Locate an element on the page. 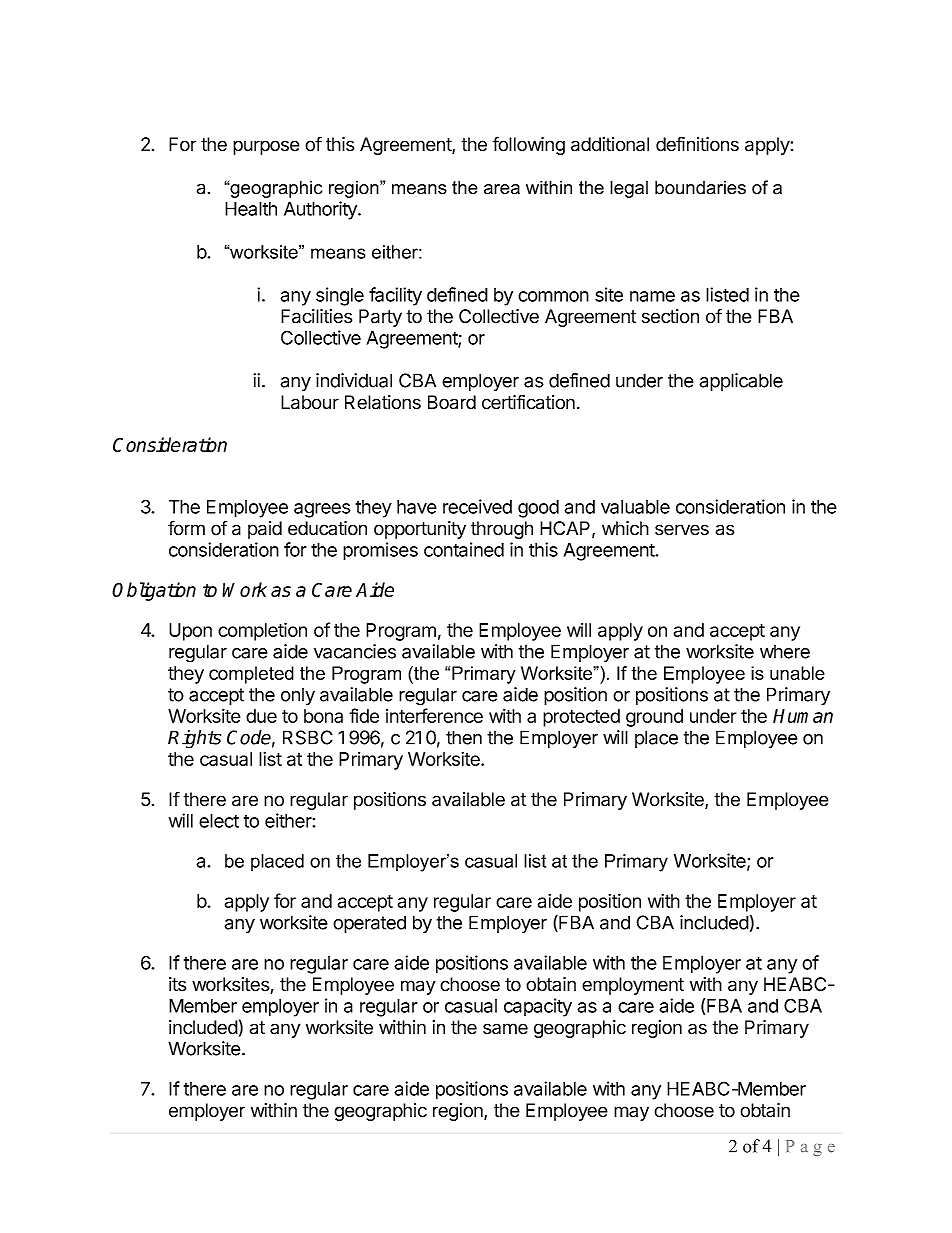  its is located at coordinates (177, 984).
